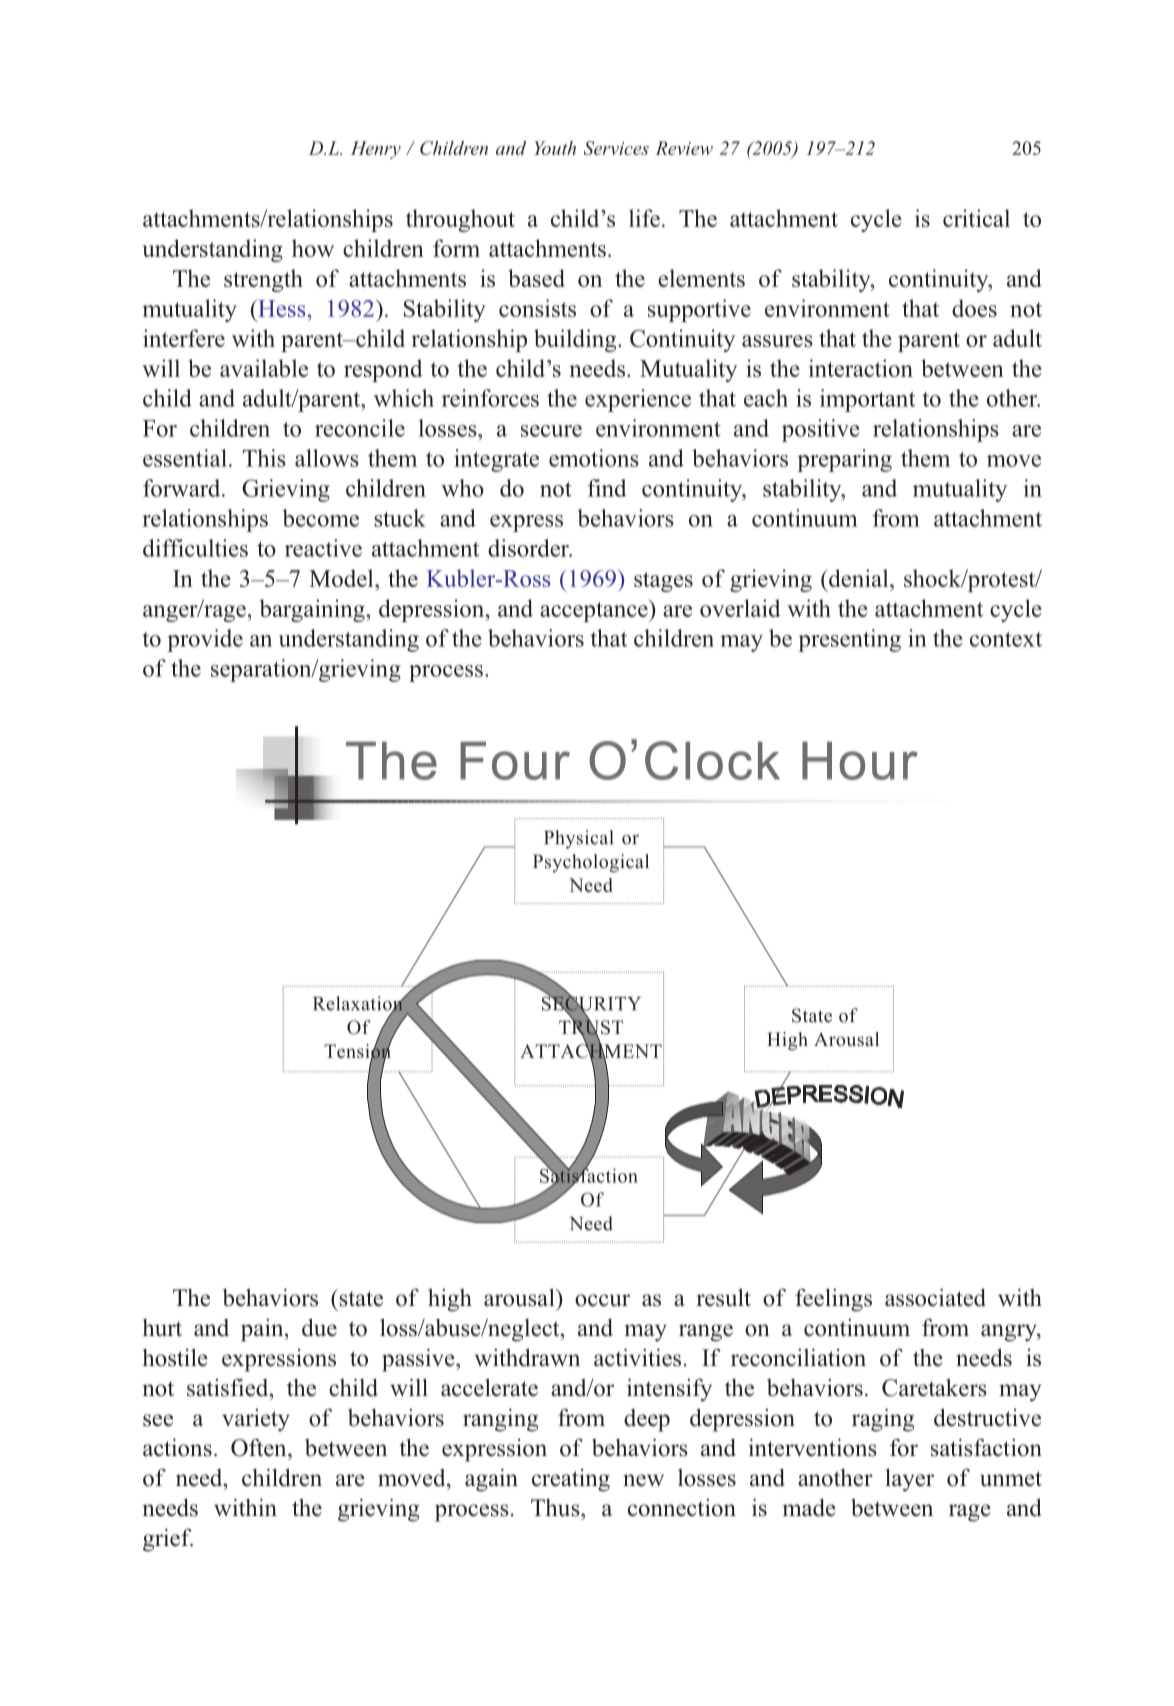 Image resolution: width=1174 pixels, height=1706 pixels. I want to click on Often, so click(260, 1447).
